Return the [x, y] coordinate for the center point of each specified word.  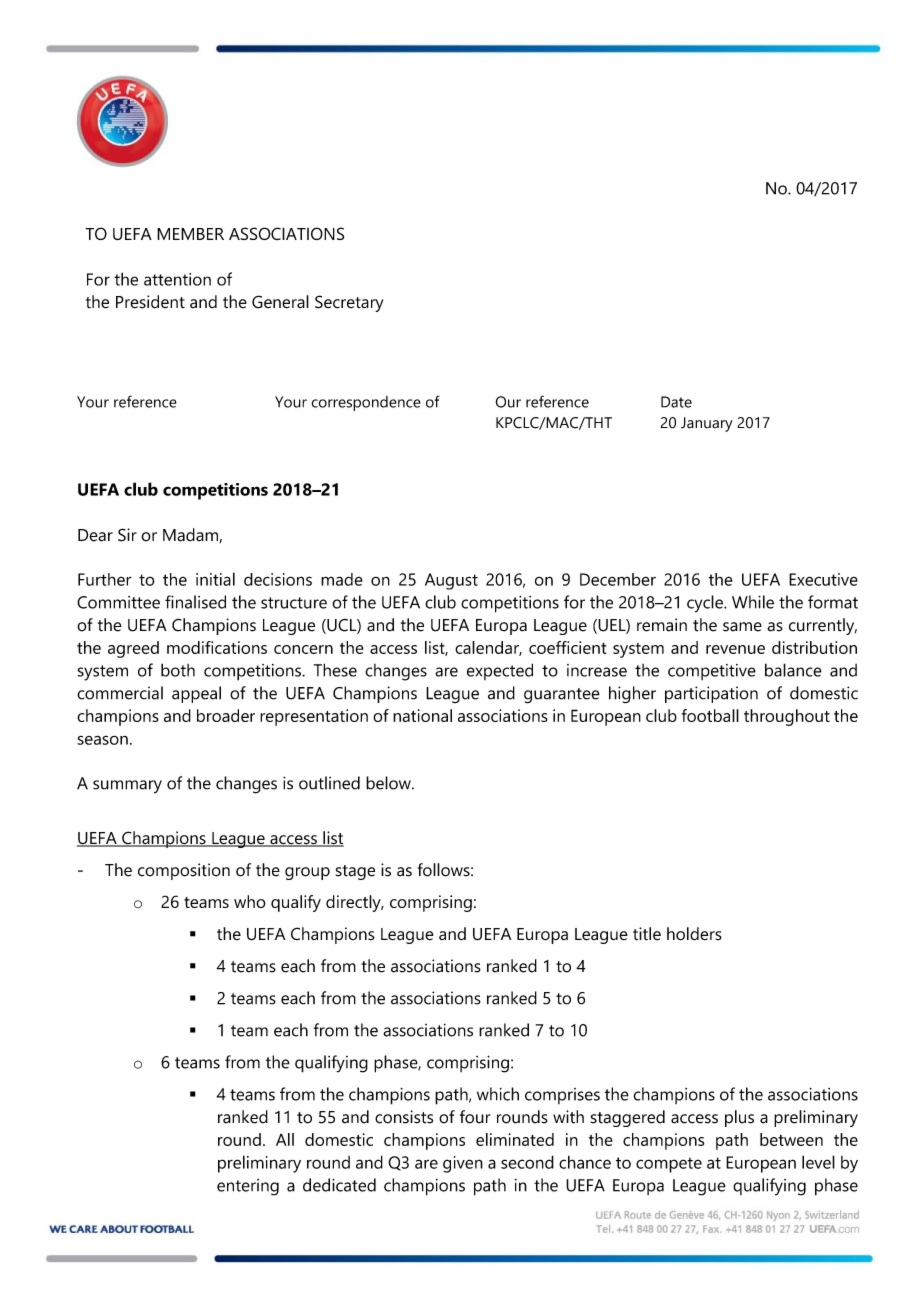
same [742, 627]
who [250, 901]
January [707, 424]
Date [676, 402]
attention [177, 279]
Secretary [349, 303]
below [389, 783]
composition [184, 871]
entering [248, 1187]
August [451, 581]
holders [694, 934]
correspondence [366, 403]
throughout [787, 717]
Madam [191, 535]
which [498, 1094]
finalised [195, 602]
